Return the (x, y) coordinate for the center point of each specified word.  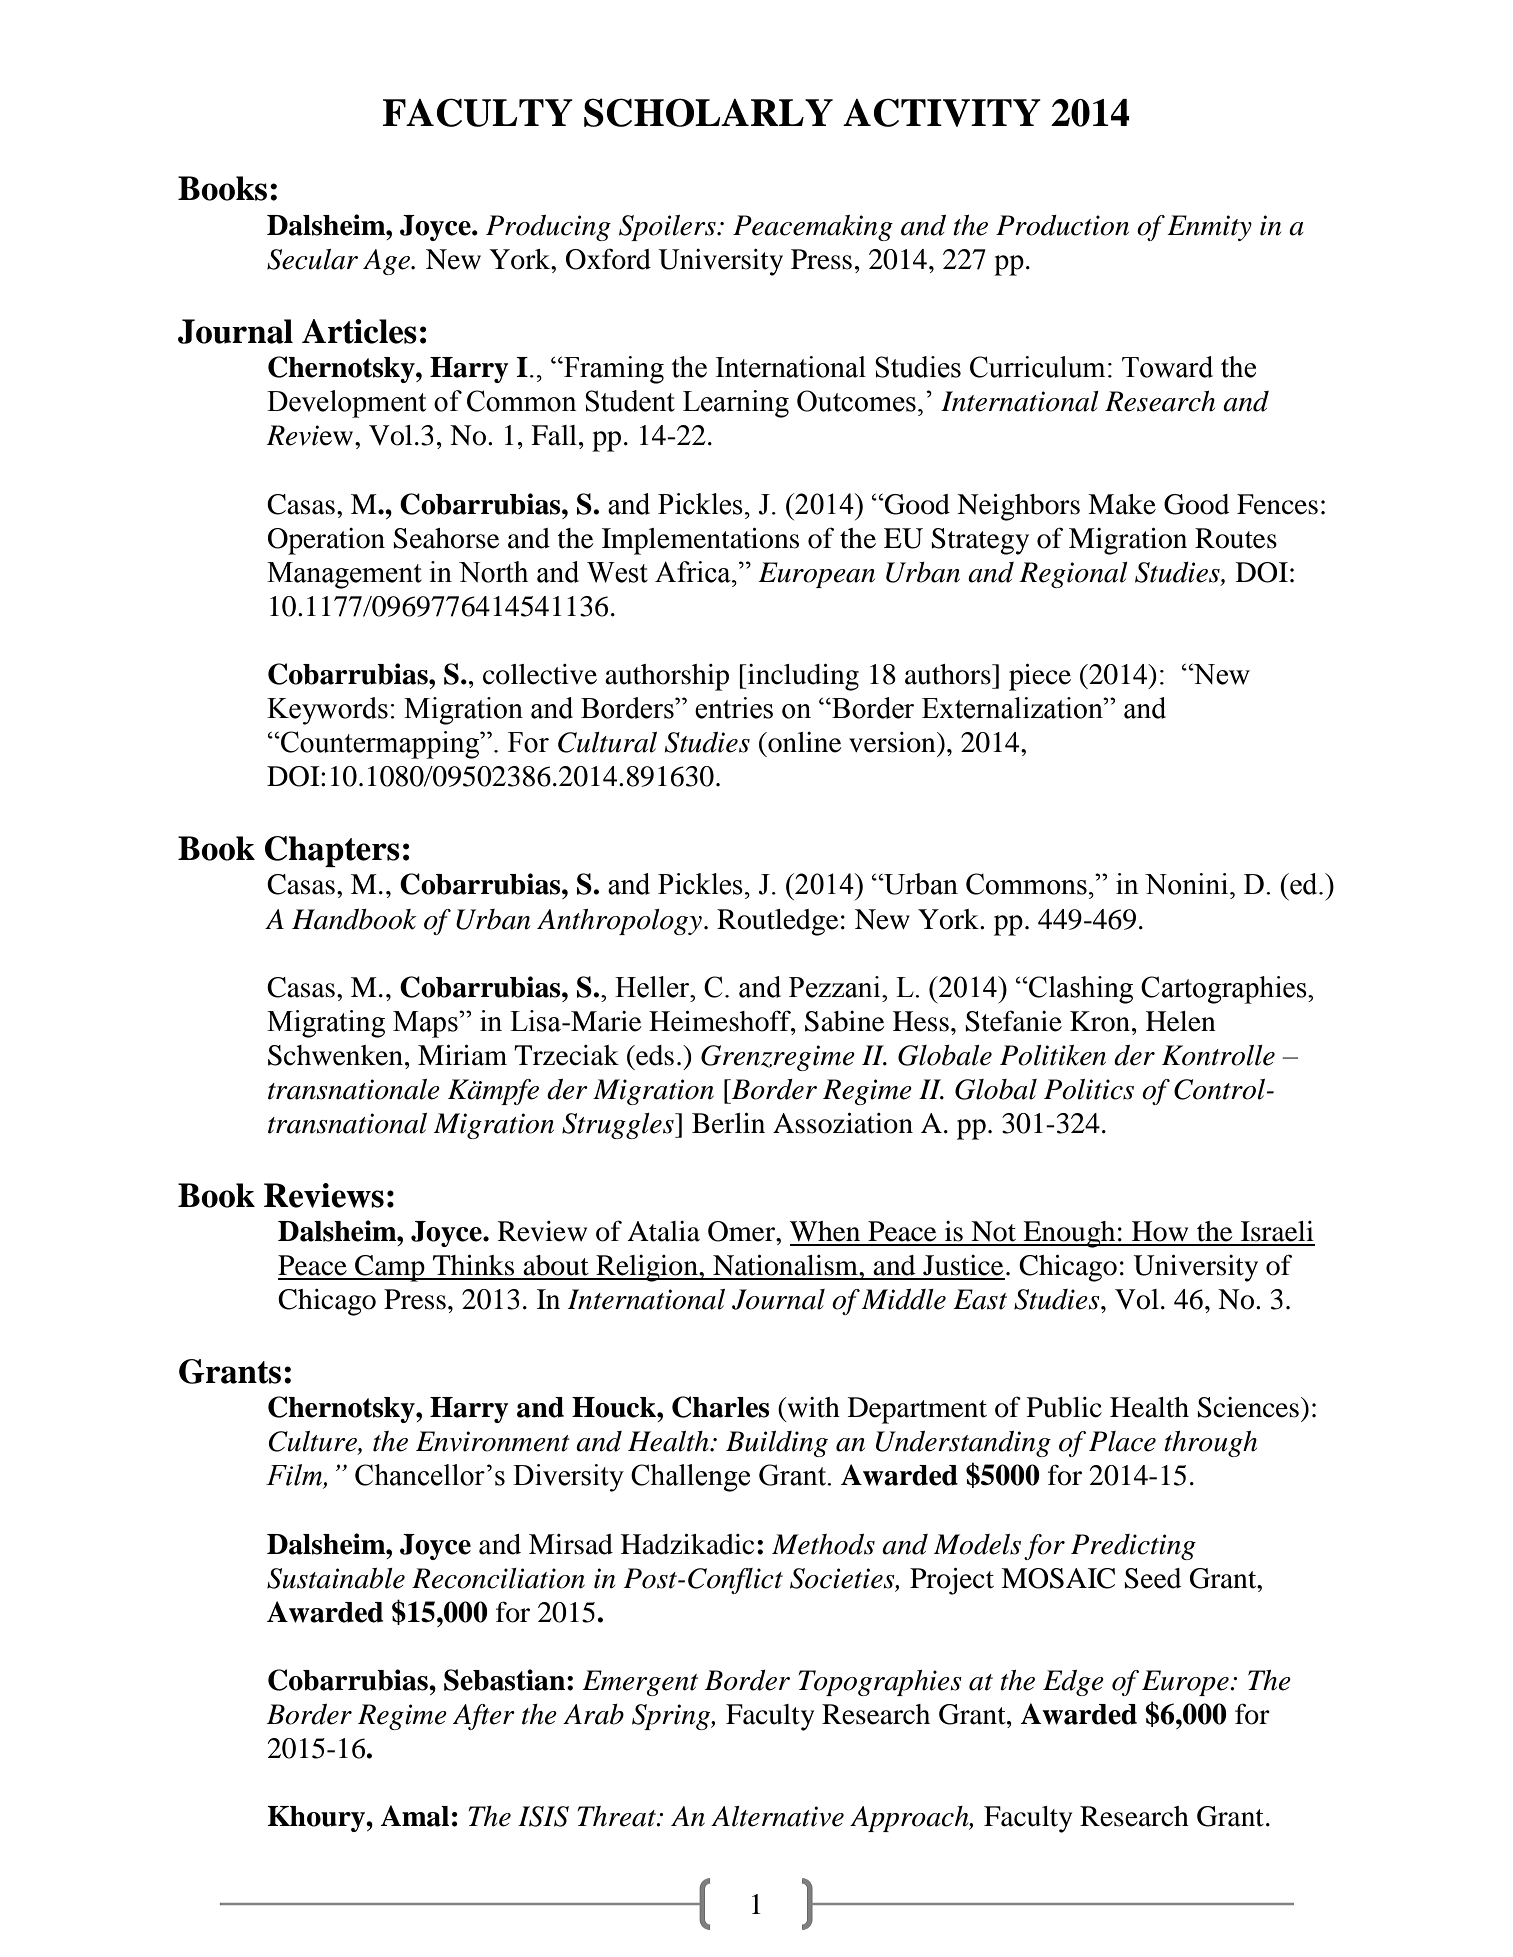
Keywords (327, 711)
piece (1040, 677)
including (803, 677)
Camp (390, 1268)
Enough (1069, 1234)
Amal (415, 1816)
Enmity (1209, 228)
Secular (312, 259)
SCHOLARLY (708, 112)
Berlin (728, 1123)
